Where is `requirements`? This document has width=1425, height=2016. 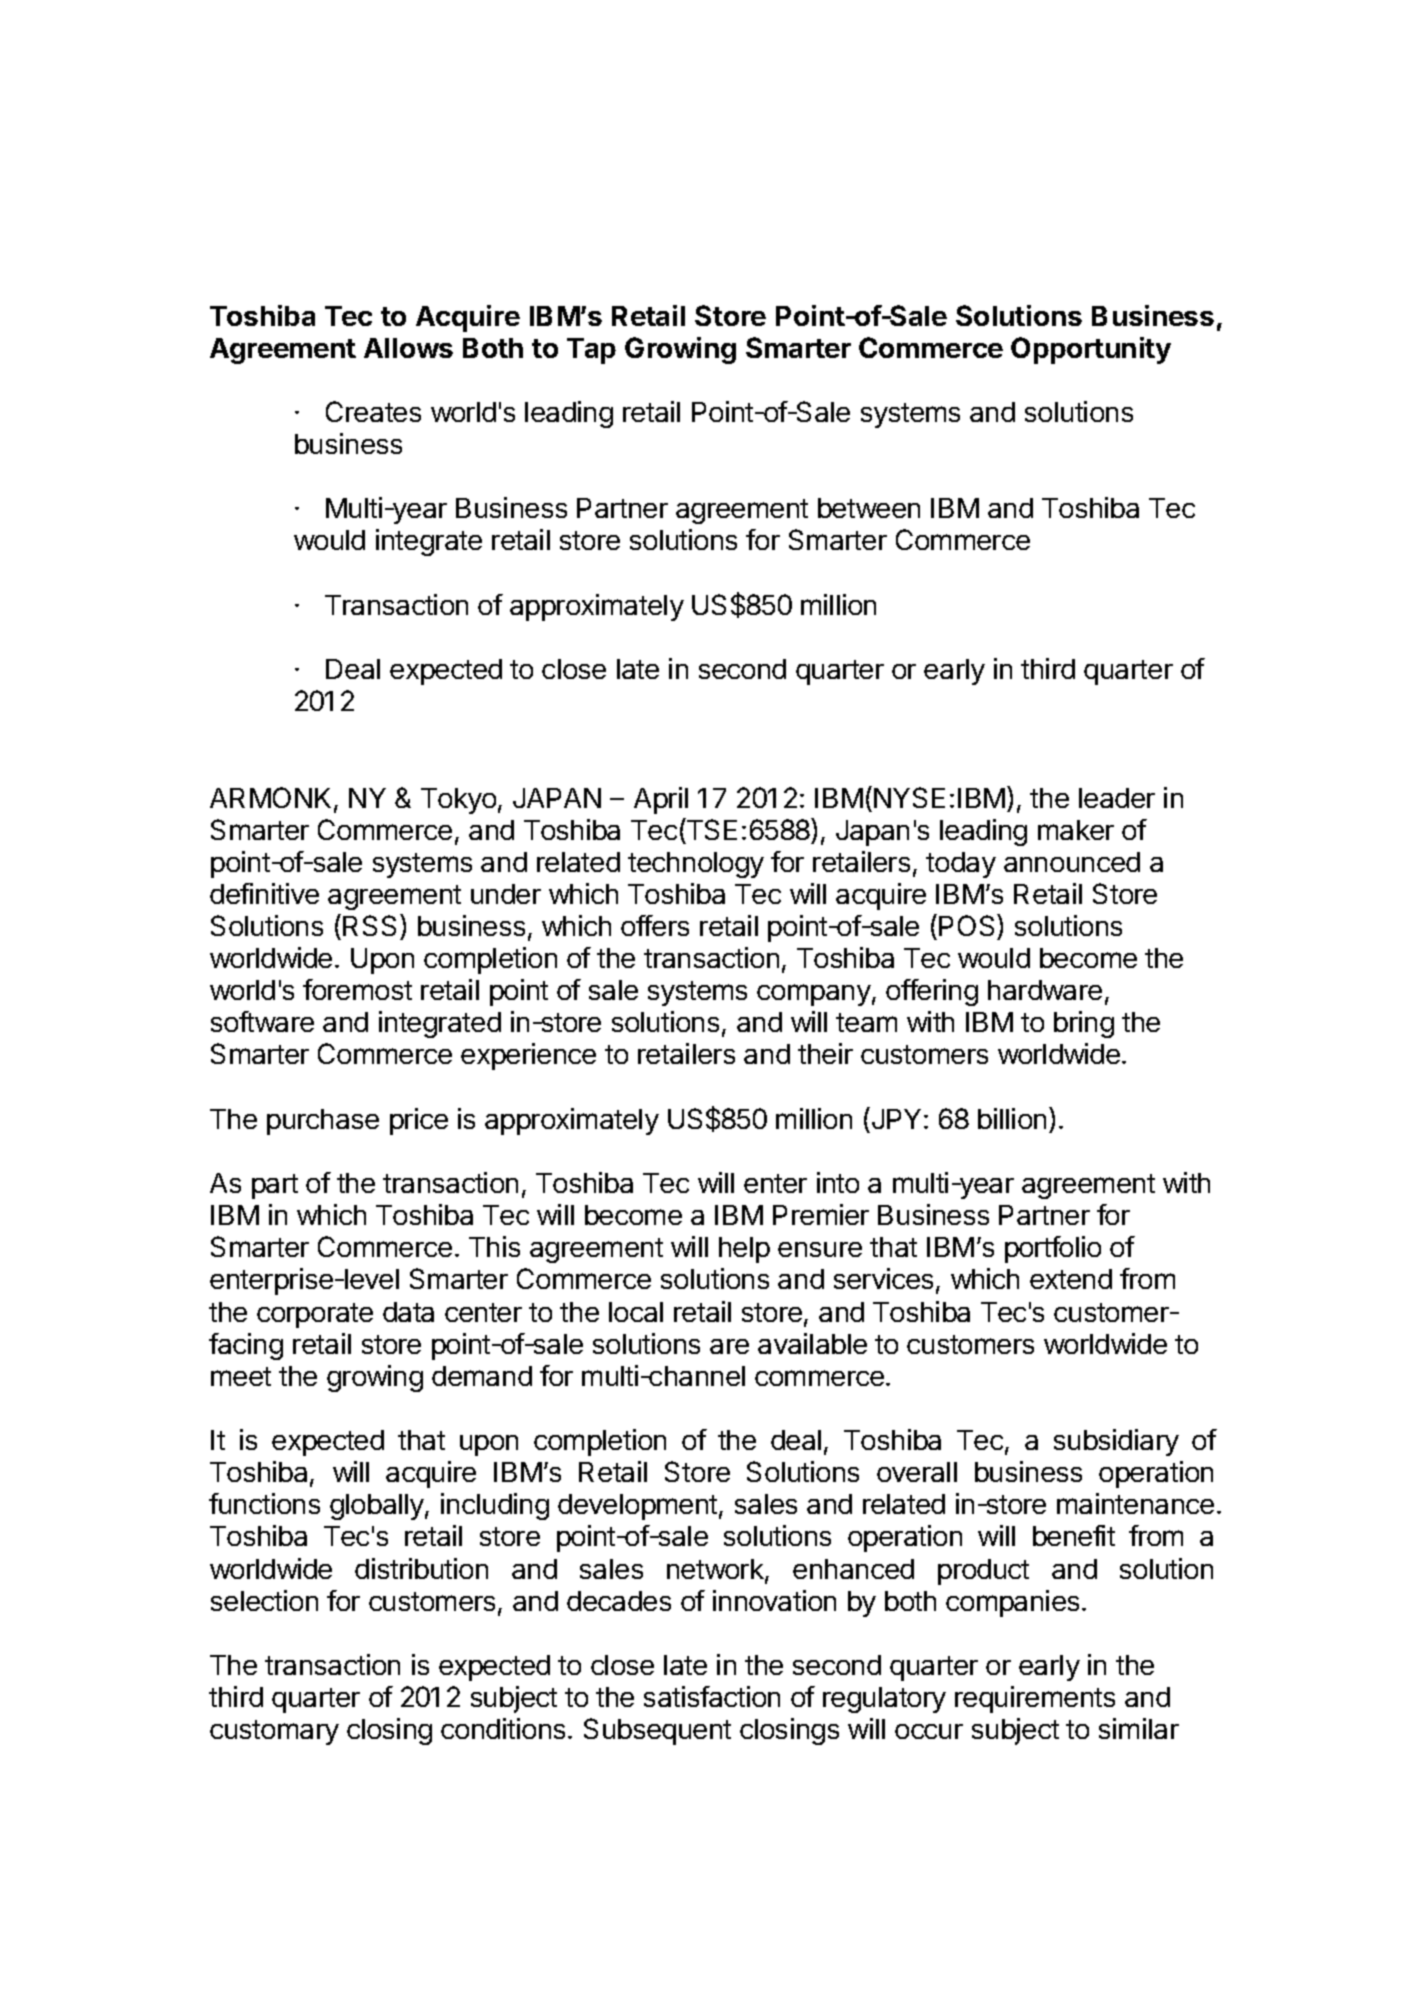
requirements is located at coordinates (1035, 1699).
